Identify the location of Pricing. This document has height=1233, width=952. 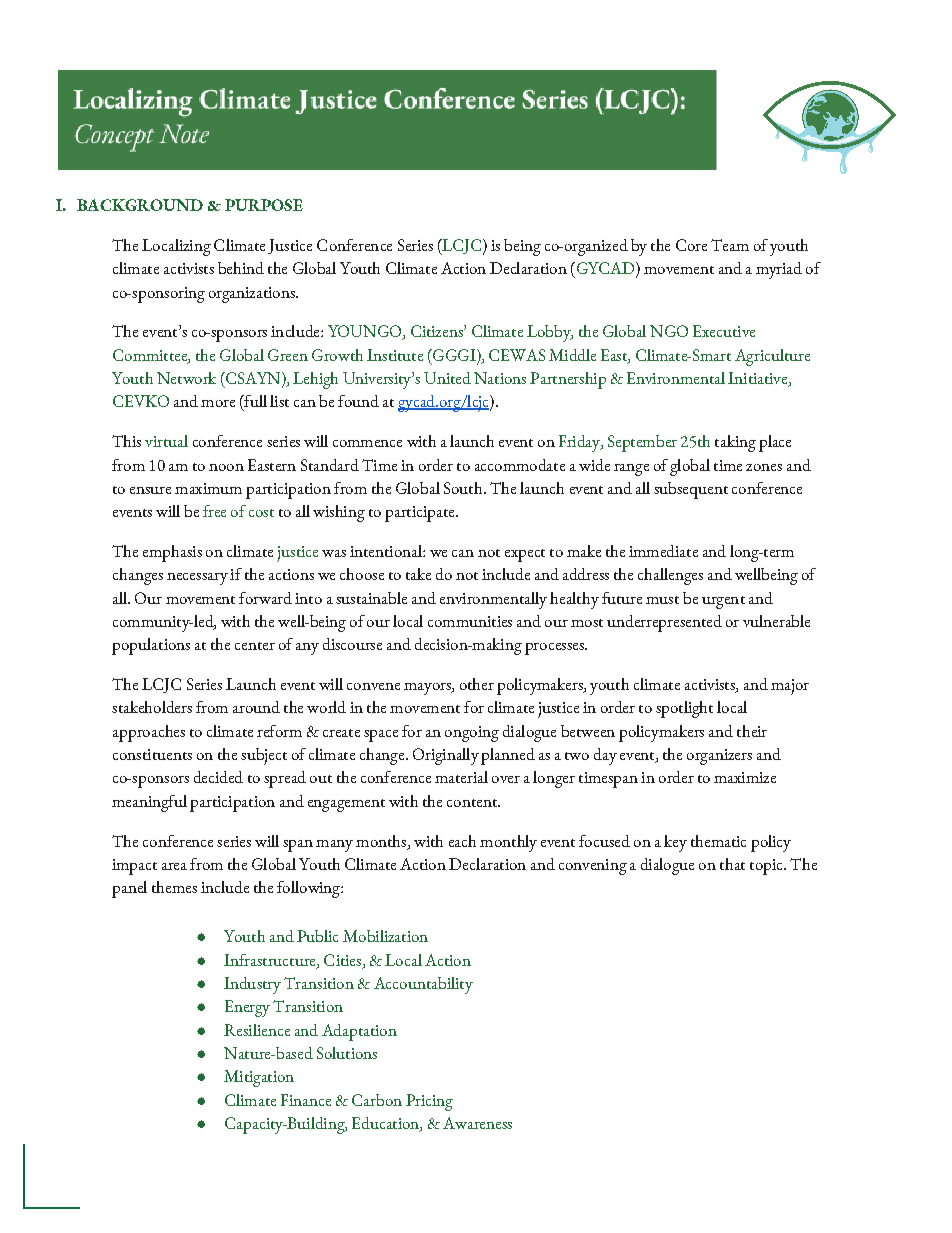
(429, 1102).
